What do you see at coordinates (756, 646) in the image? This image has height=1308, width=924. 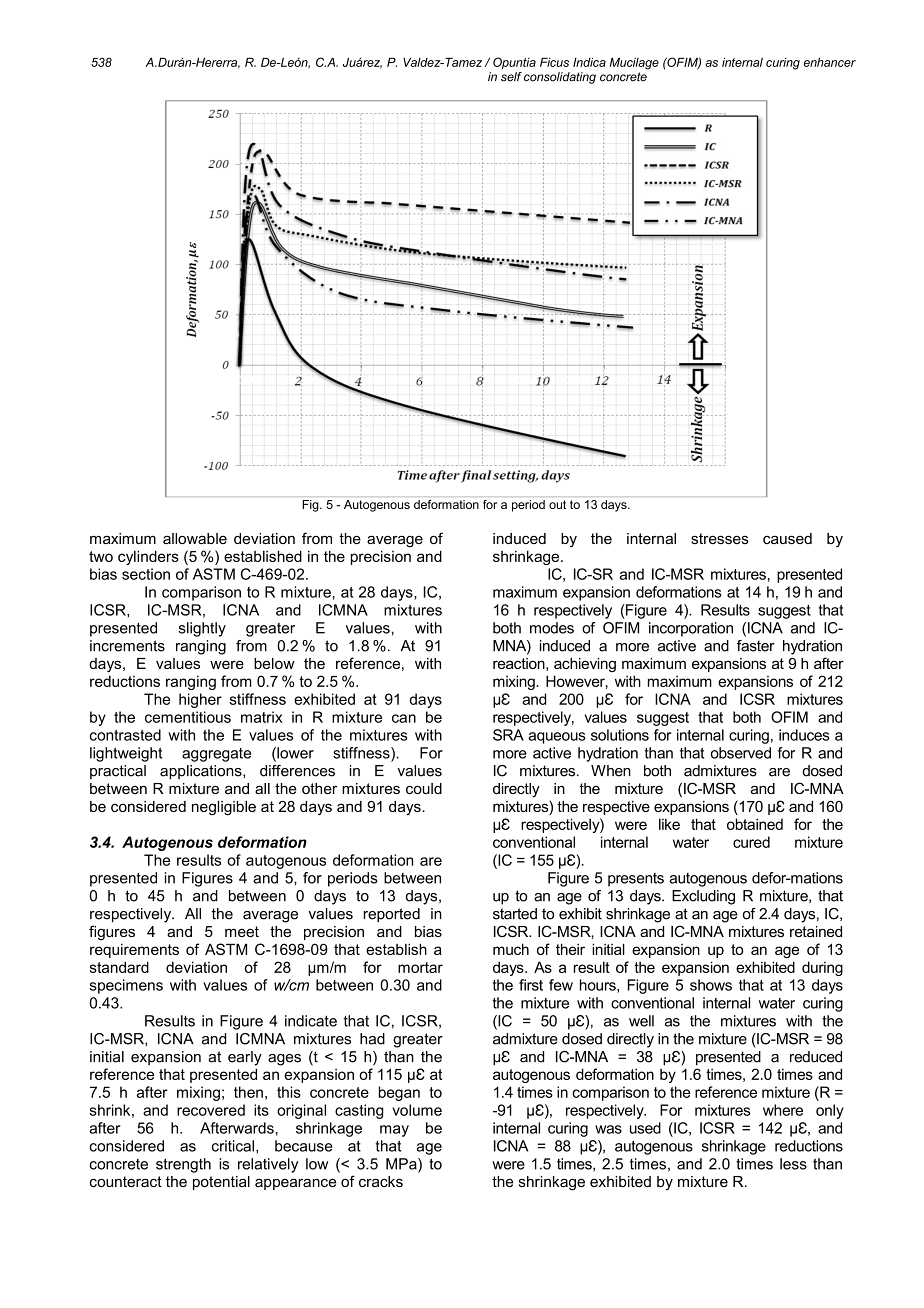 I see `faster` at bounding box center [756, 646].
